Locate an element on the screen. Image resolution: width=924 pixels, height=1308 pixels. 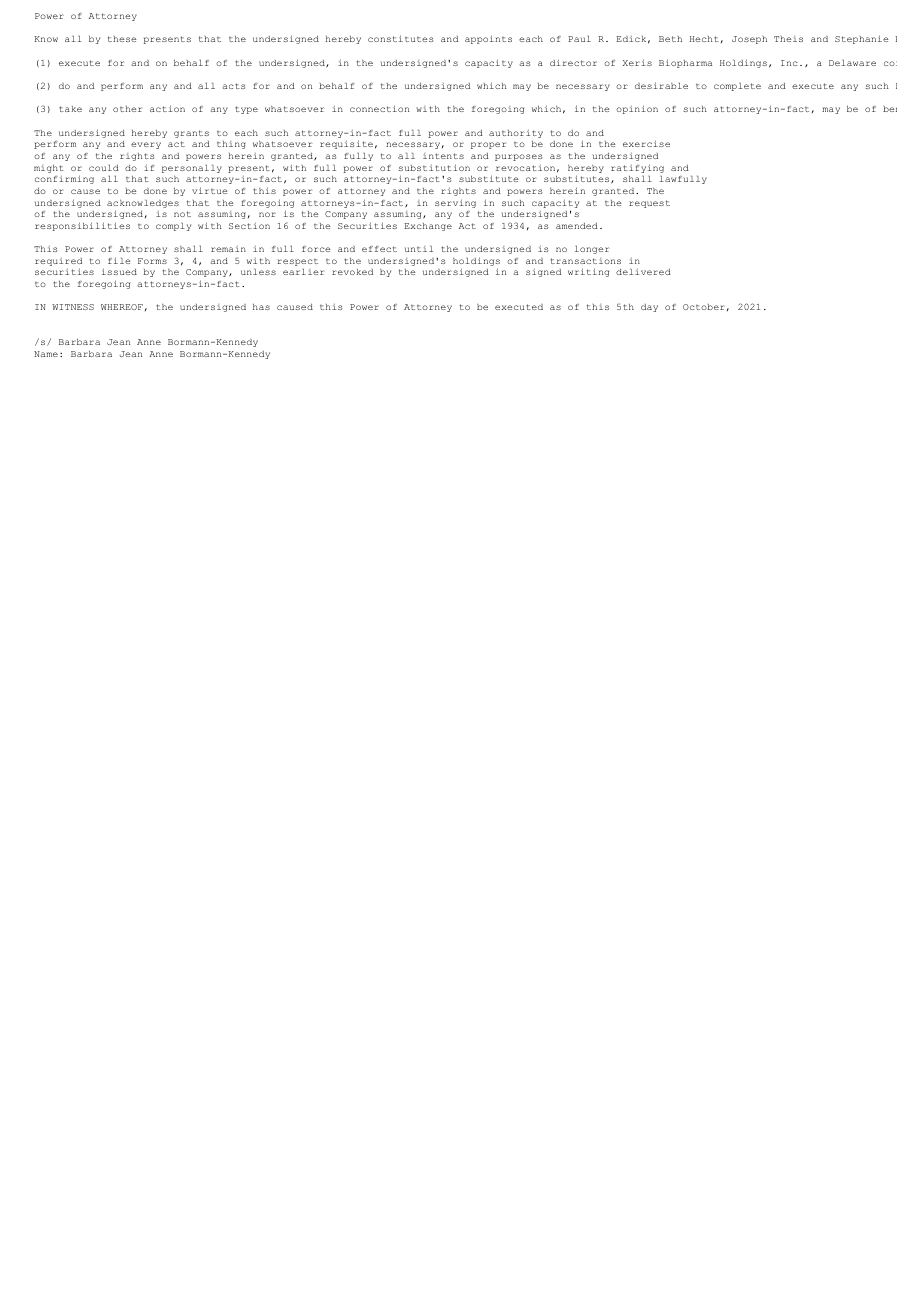
until is located at coordinates (419, 249).
